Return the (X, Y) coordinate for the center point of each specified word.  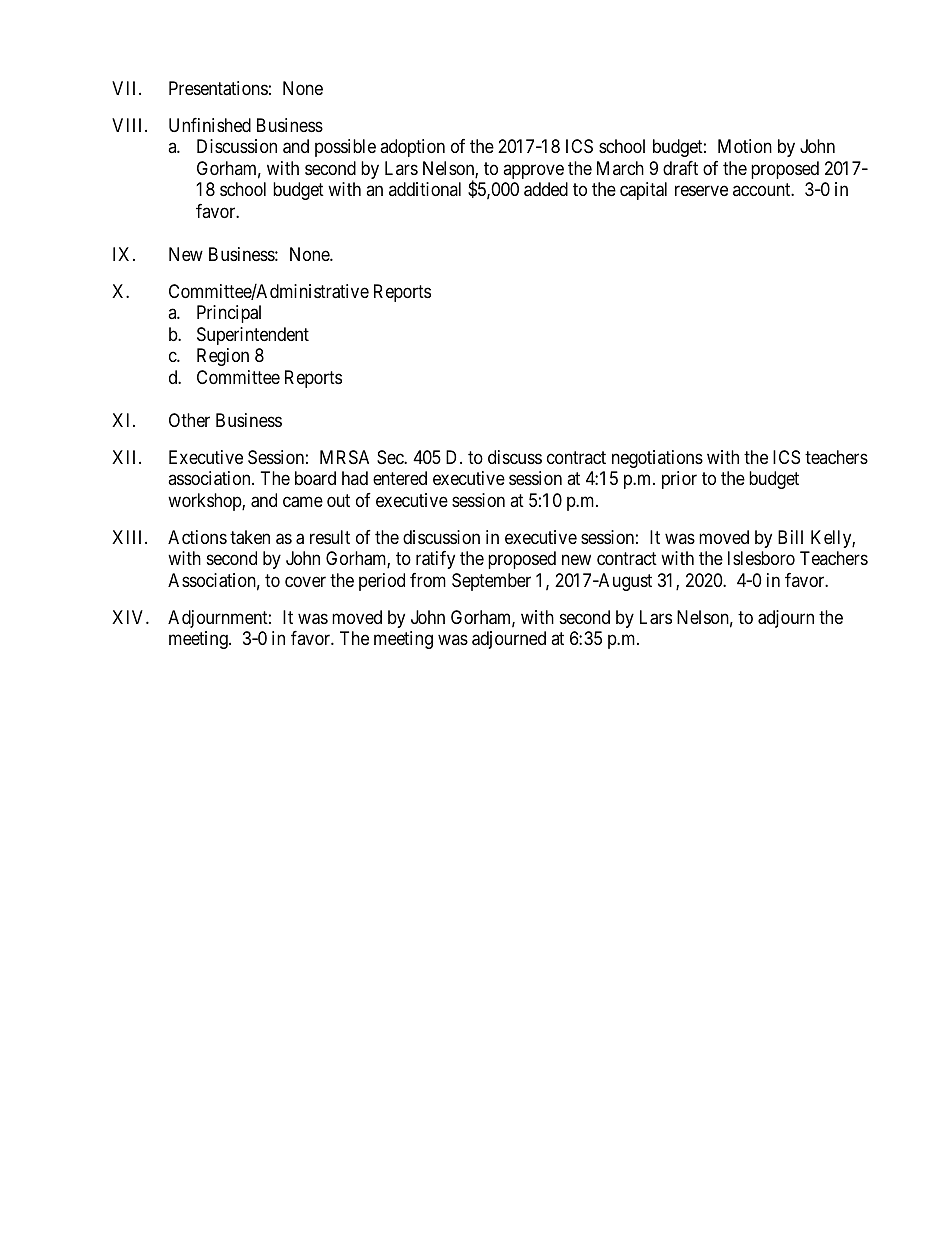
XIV (129, 617)
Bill (790, 537)
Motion (745, 146)
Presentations (218, 88)
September (491, 582)
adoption (412, 148)
